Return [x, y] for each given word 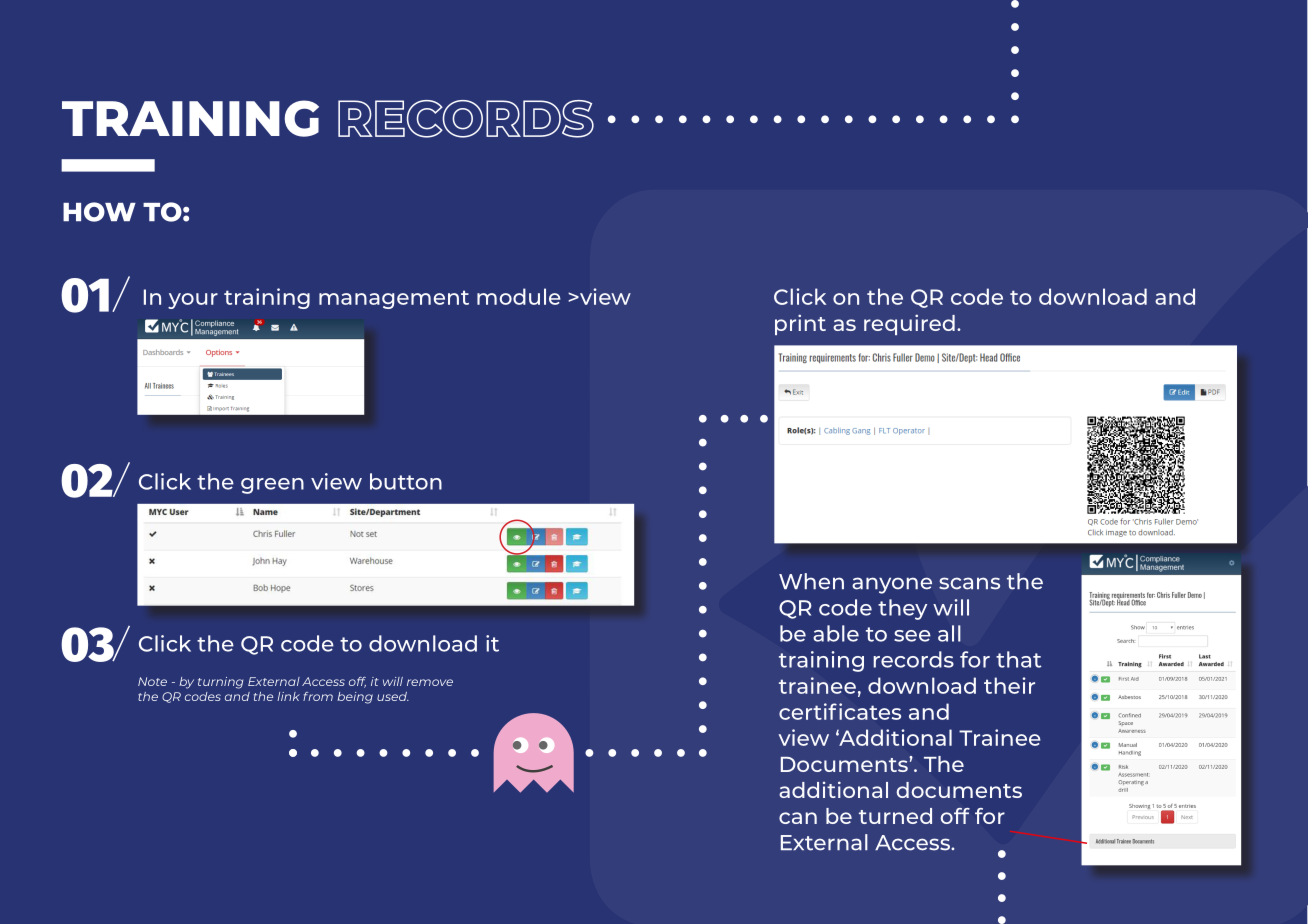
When [811, 581]
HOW [99, 212]
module [519, 296]
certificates [840, 711]
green [272, 486]
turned [895, 816]
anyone [892, 585]
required [909, 324]
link [288, 696]
